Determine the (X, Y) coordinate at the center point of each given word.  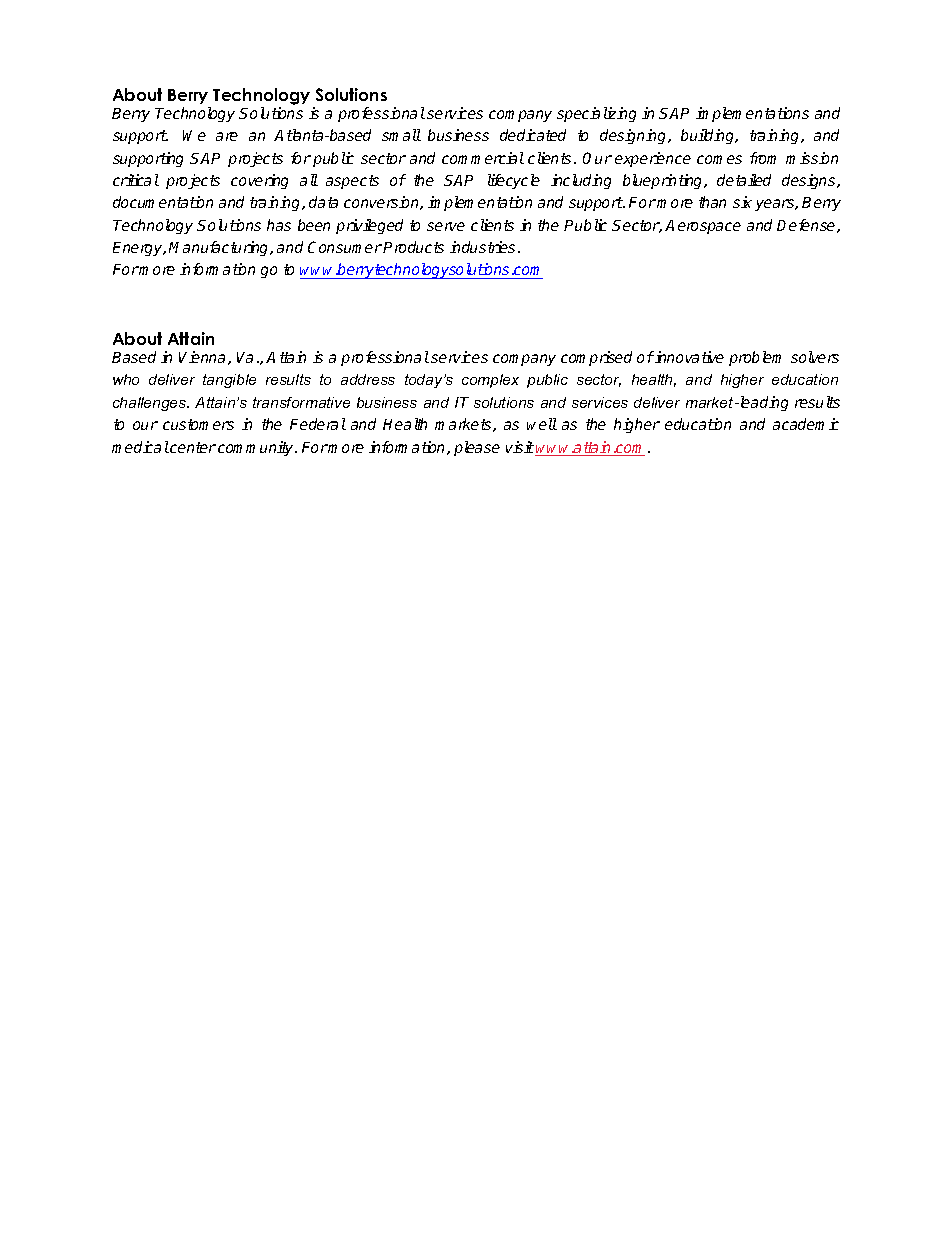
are (227, 136)
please (477, 448)
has (279, 225)
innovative (688, 357)
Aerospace (703, 227)
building (709, 136)
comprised (596, 358)
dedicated (533, 135)
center (192, 447)
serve (446, 226)
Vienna (204, 358)
